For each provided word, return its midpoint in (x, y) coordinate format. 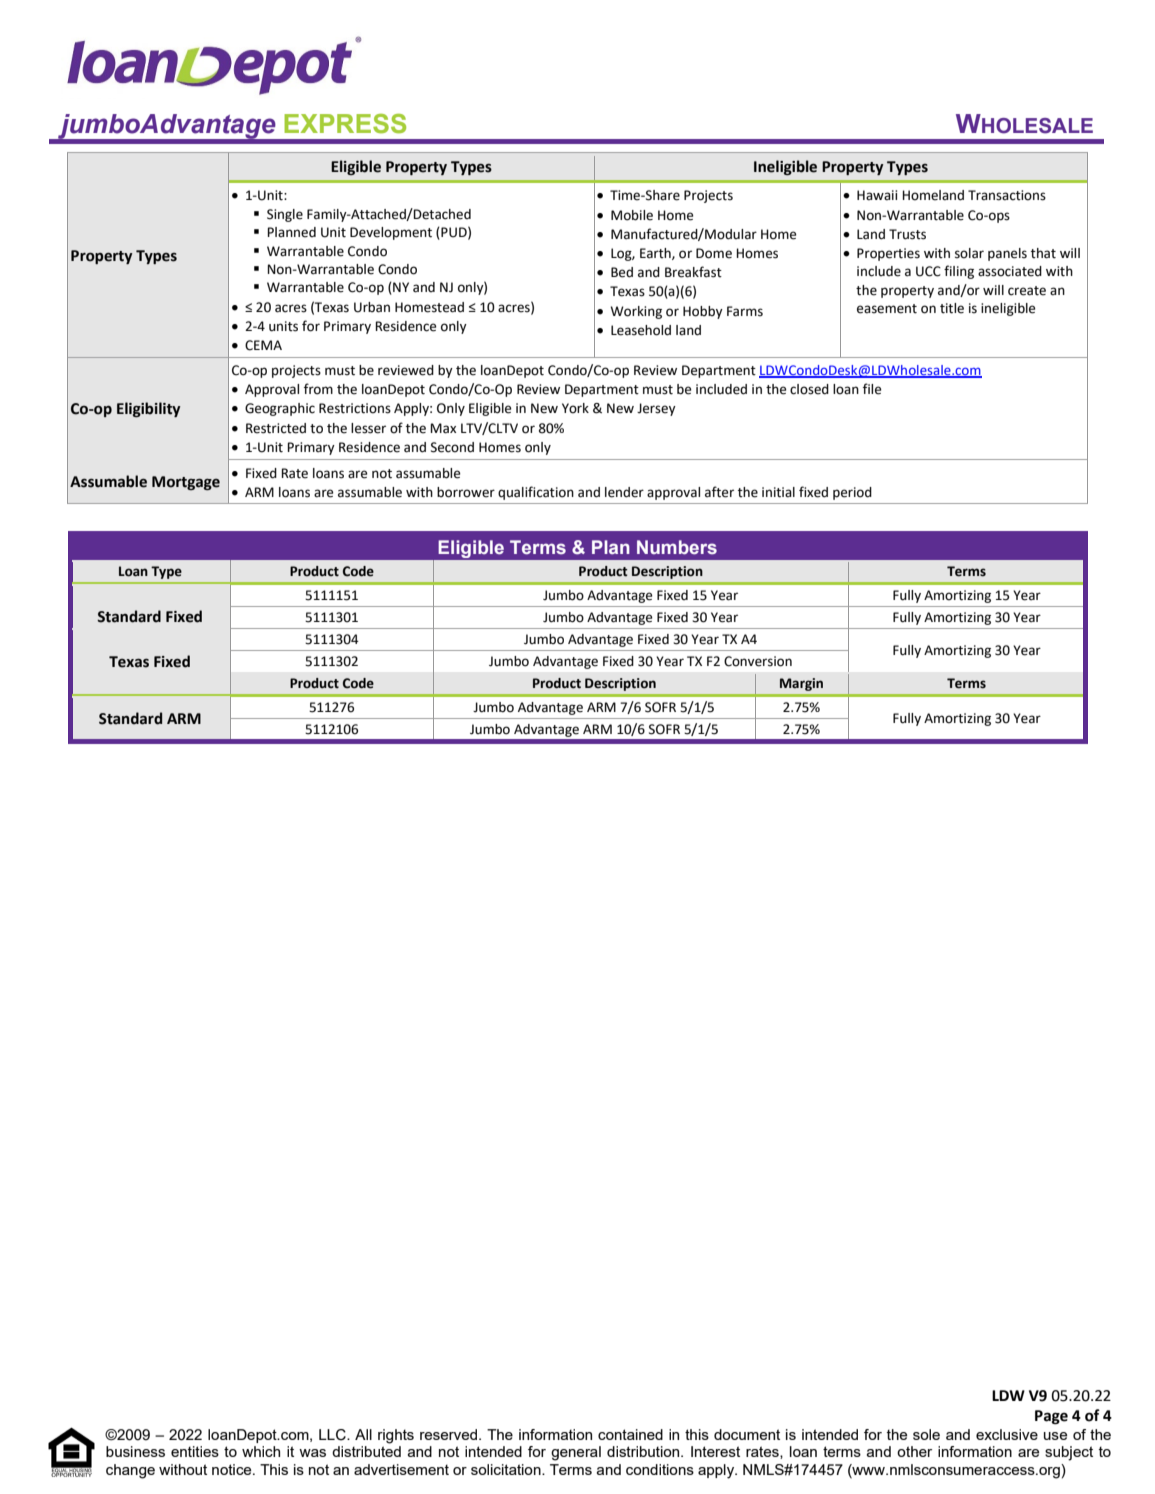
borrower (466, 492)
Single (285, 215)
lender (624, 492)
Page (1051, 1417)
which (261, 1451)
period (852, 493)
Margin (801, 684)
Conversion (758, 661)
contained (630, 1434)
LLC (333, 1435)
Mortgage (186, 483)
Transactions (1007, 195)
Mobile (632, 215)
